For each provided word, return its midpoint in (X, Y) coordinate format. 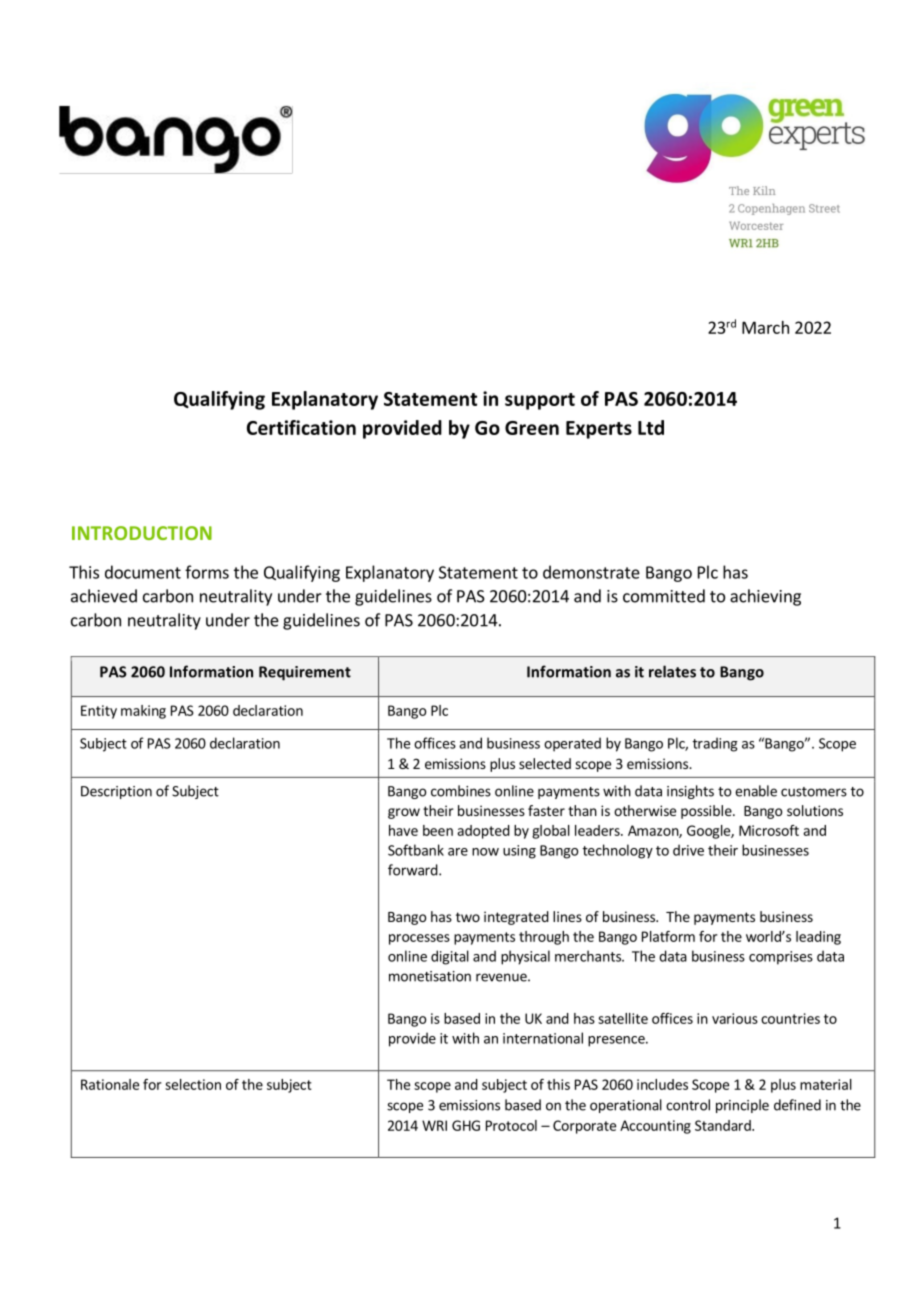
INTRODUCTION (142, 533)
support (540, 401)
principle (742, 1106)
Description (116, 792)
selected (545, 763)
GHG (466, 1125)
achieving (765, 597)
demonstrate (591, 572)
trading (715, 744)
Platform (668, 936)
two (468, 917)
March (765, 327)
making (143, 712)
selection (193, 1084)
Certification (301, 427)
